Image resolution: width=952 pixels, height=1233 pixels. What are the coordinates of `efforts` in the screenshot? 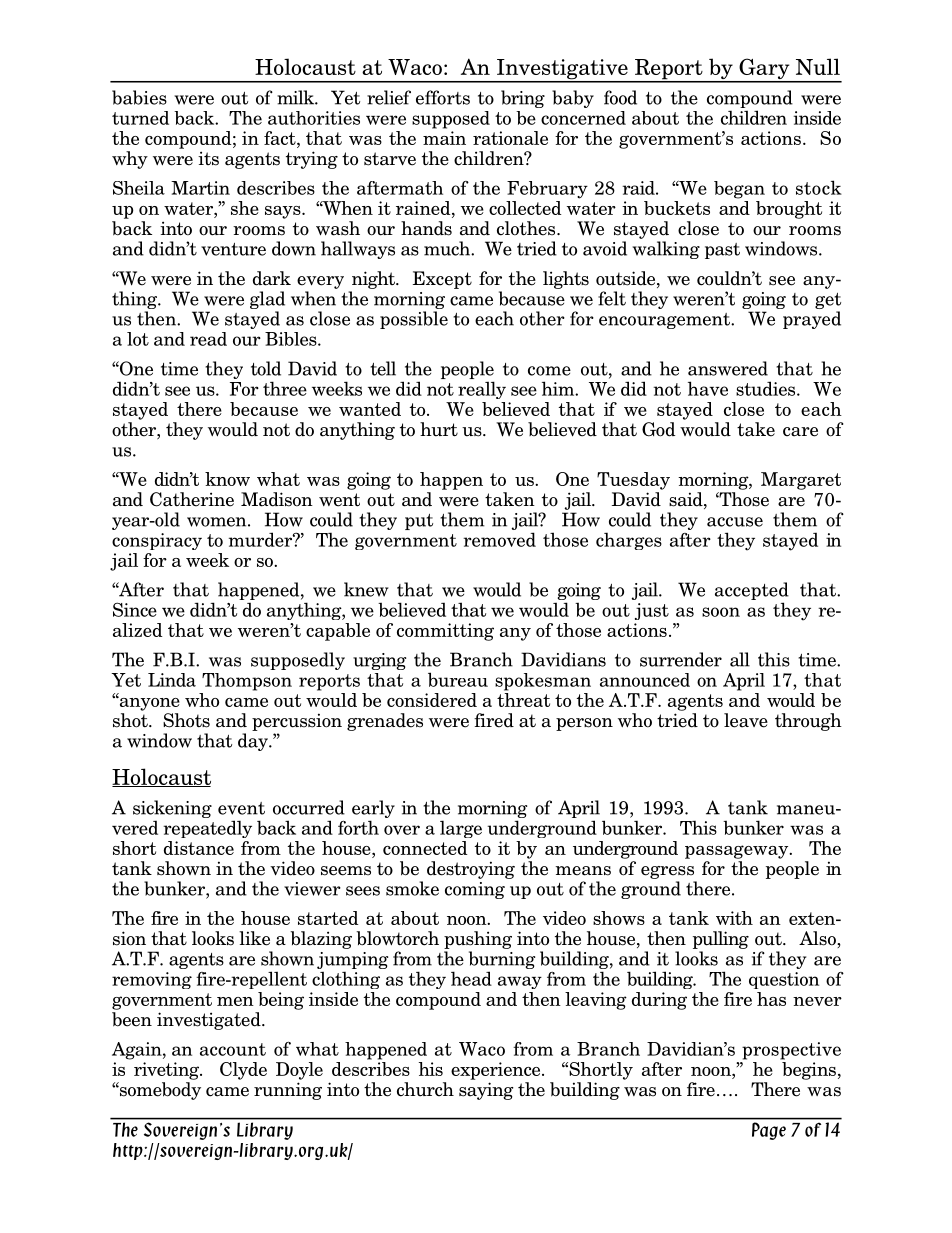 It's located at (443, 97).
